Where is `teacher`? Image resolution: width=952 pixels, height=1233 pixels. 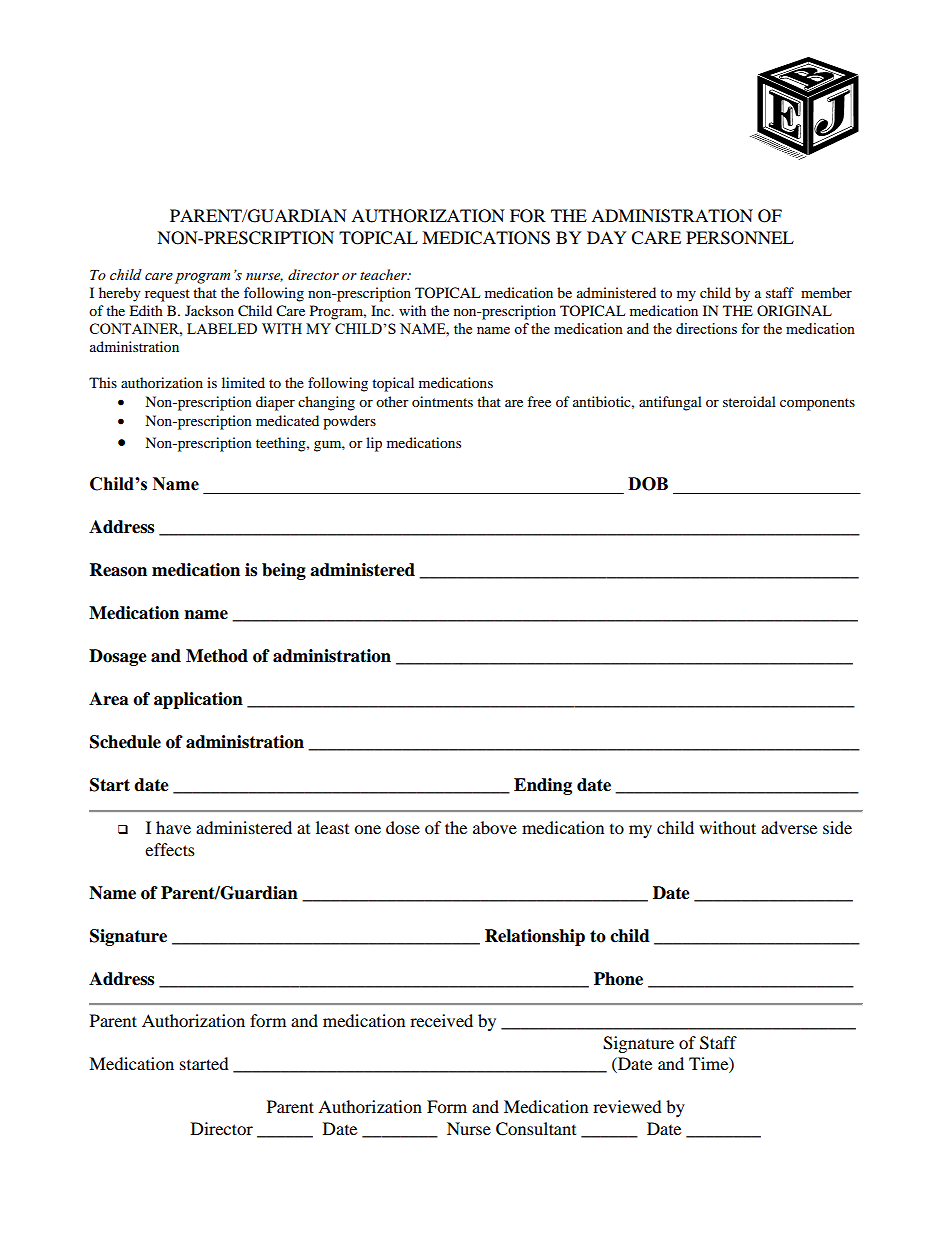 teacher is located at coordinates (385, 274).
